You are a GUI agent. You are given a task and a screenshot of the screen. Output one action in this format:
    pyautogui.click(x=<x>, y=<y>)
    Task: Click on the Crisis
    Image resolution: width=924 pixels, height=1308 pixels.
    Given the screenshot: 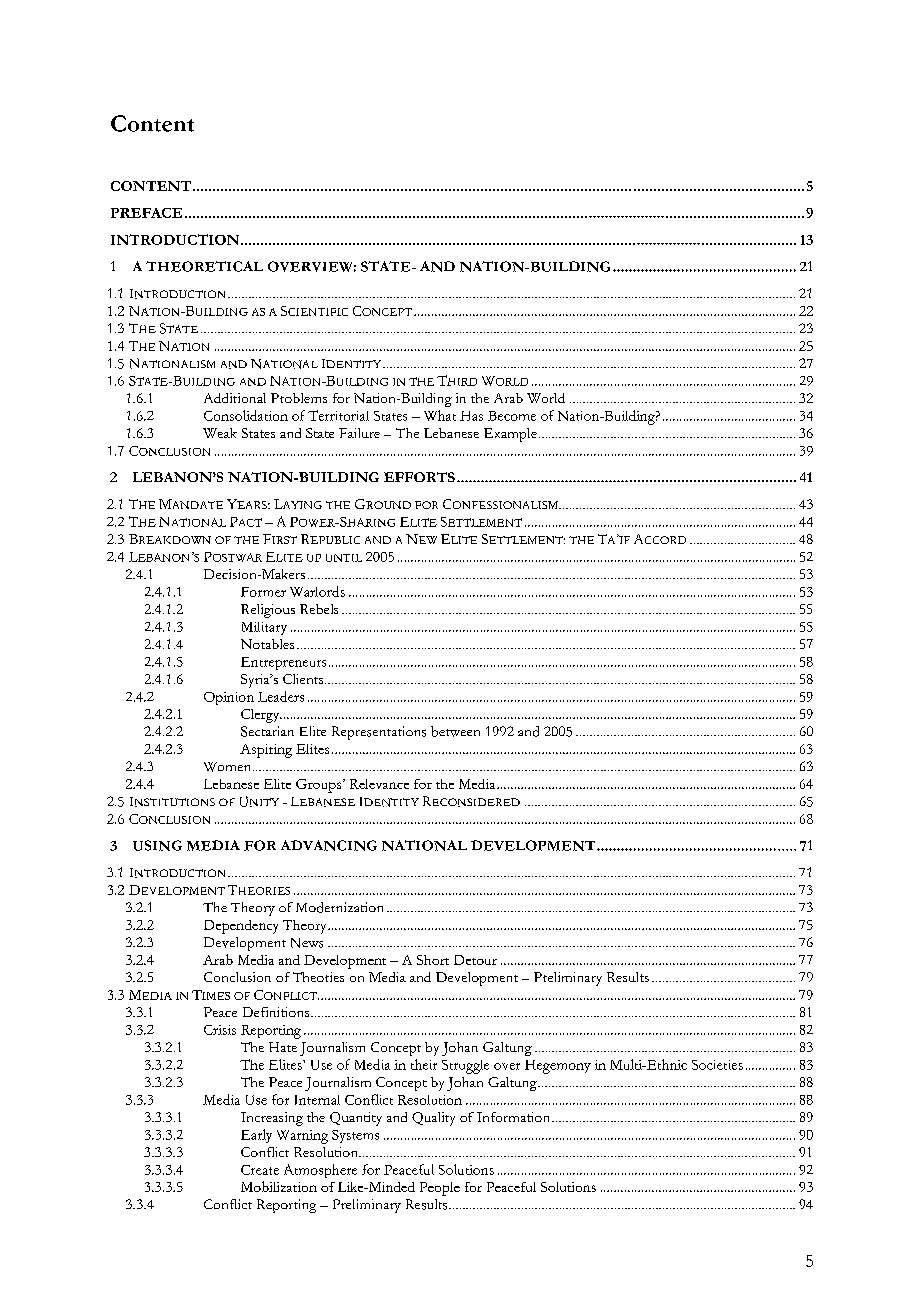 What is the action you would take?
    pyautogui.click(x=220, y=1030)
